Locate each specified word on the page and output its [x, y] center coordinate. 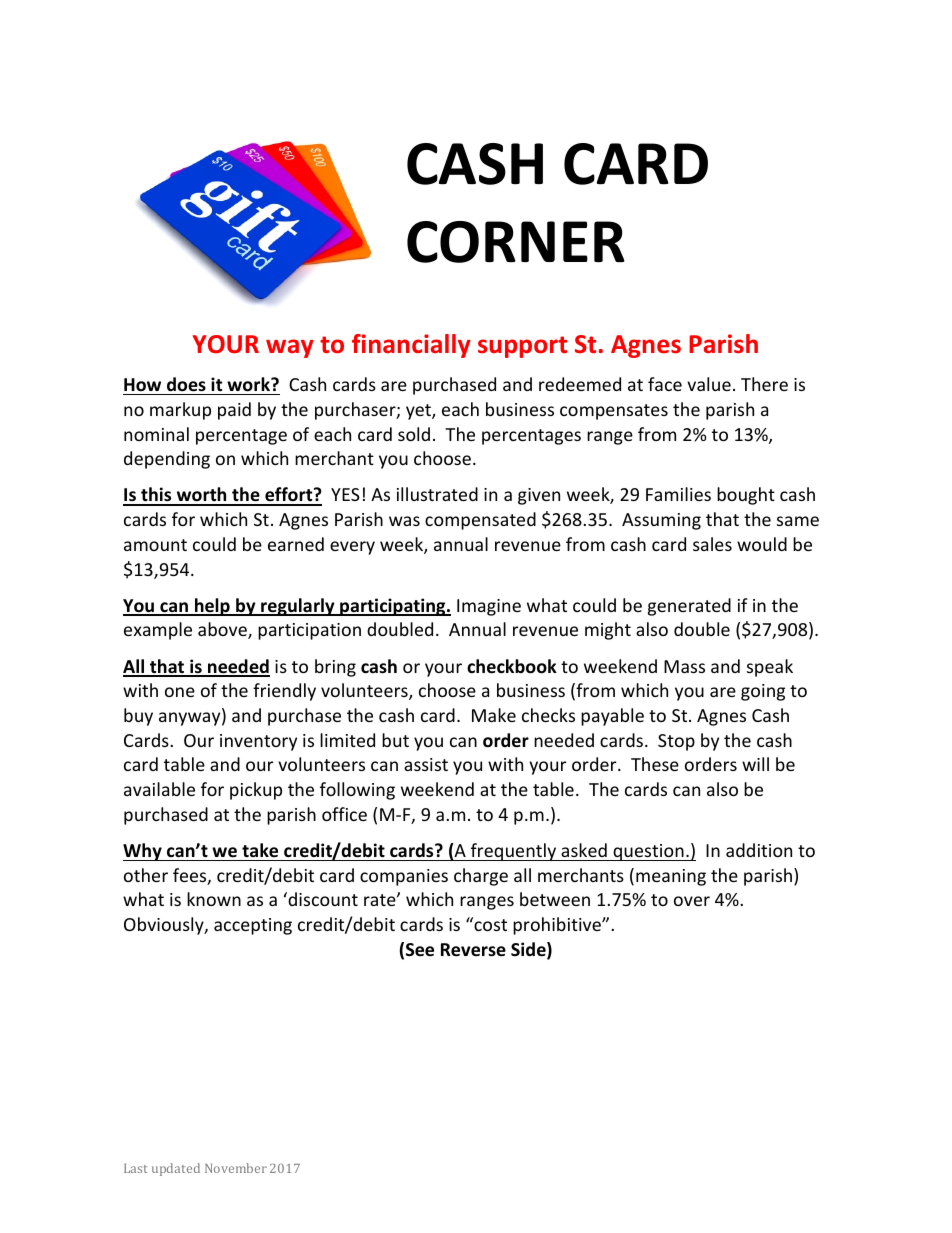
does [186, 384]
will [755, 764]
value [709, 384]
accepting [253, 926]
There [764, 384]
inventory [258, 742]
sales [712, 544]
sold [414, 434]
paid [234, 411]
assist [426, 764]
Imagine [489, 607]
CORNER [516, 242]
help [212, 607]
